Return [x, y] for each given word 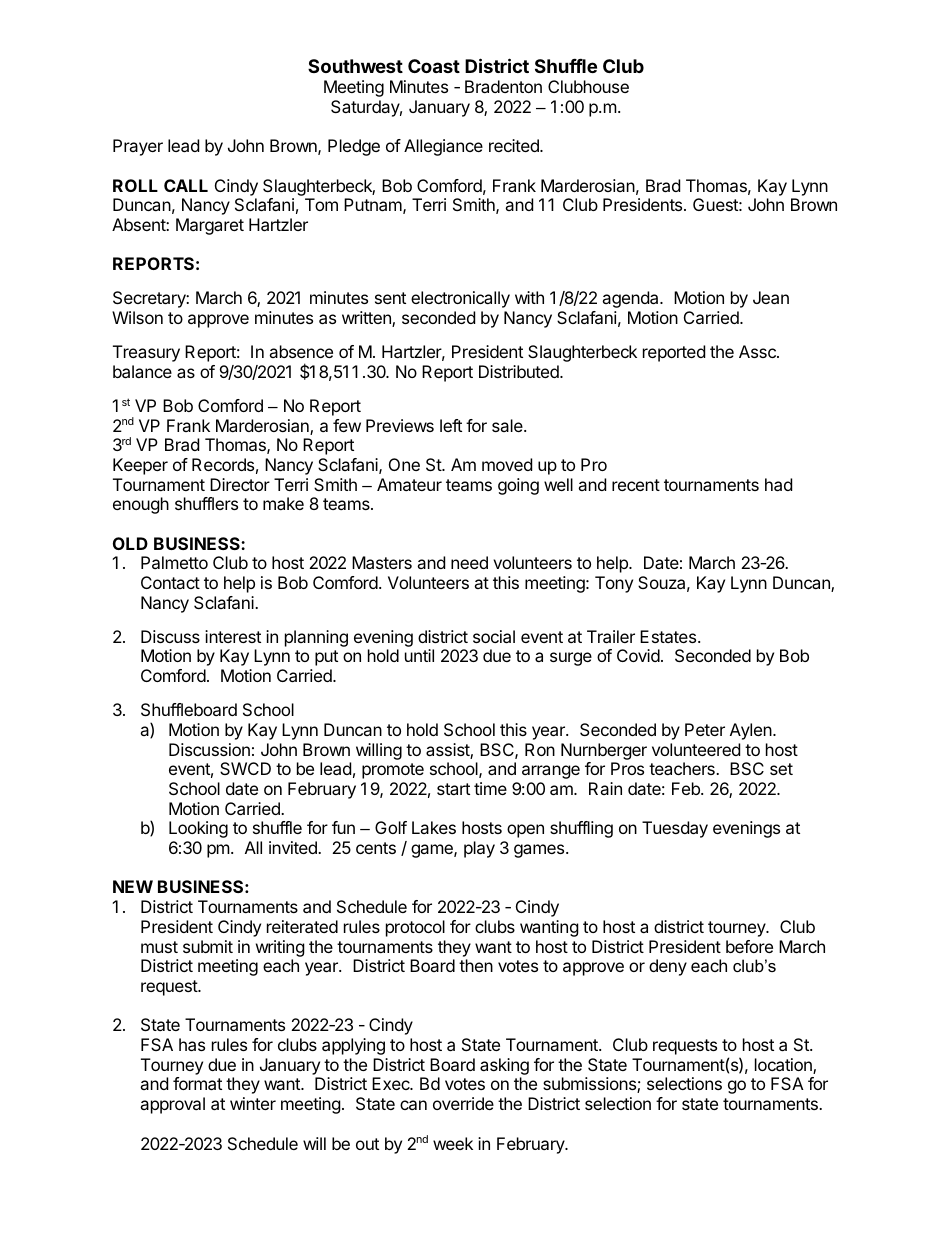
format [197, 1083]
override [463, 1103]
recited [515, 145]
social [494, 636]
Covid [638, 655]
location [784, 1066]
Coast [434, 66]
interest [233, 636]
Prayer [138, 147]
